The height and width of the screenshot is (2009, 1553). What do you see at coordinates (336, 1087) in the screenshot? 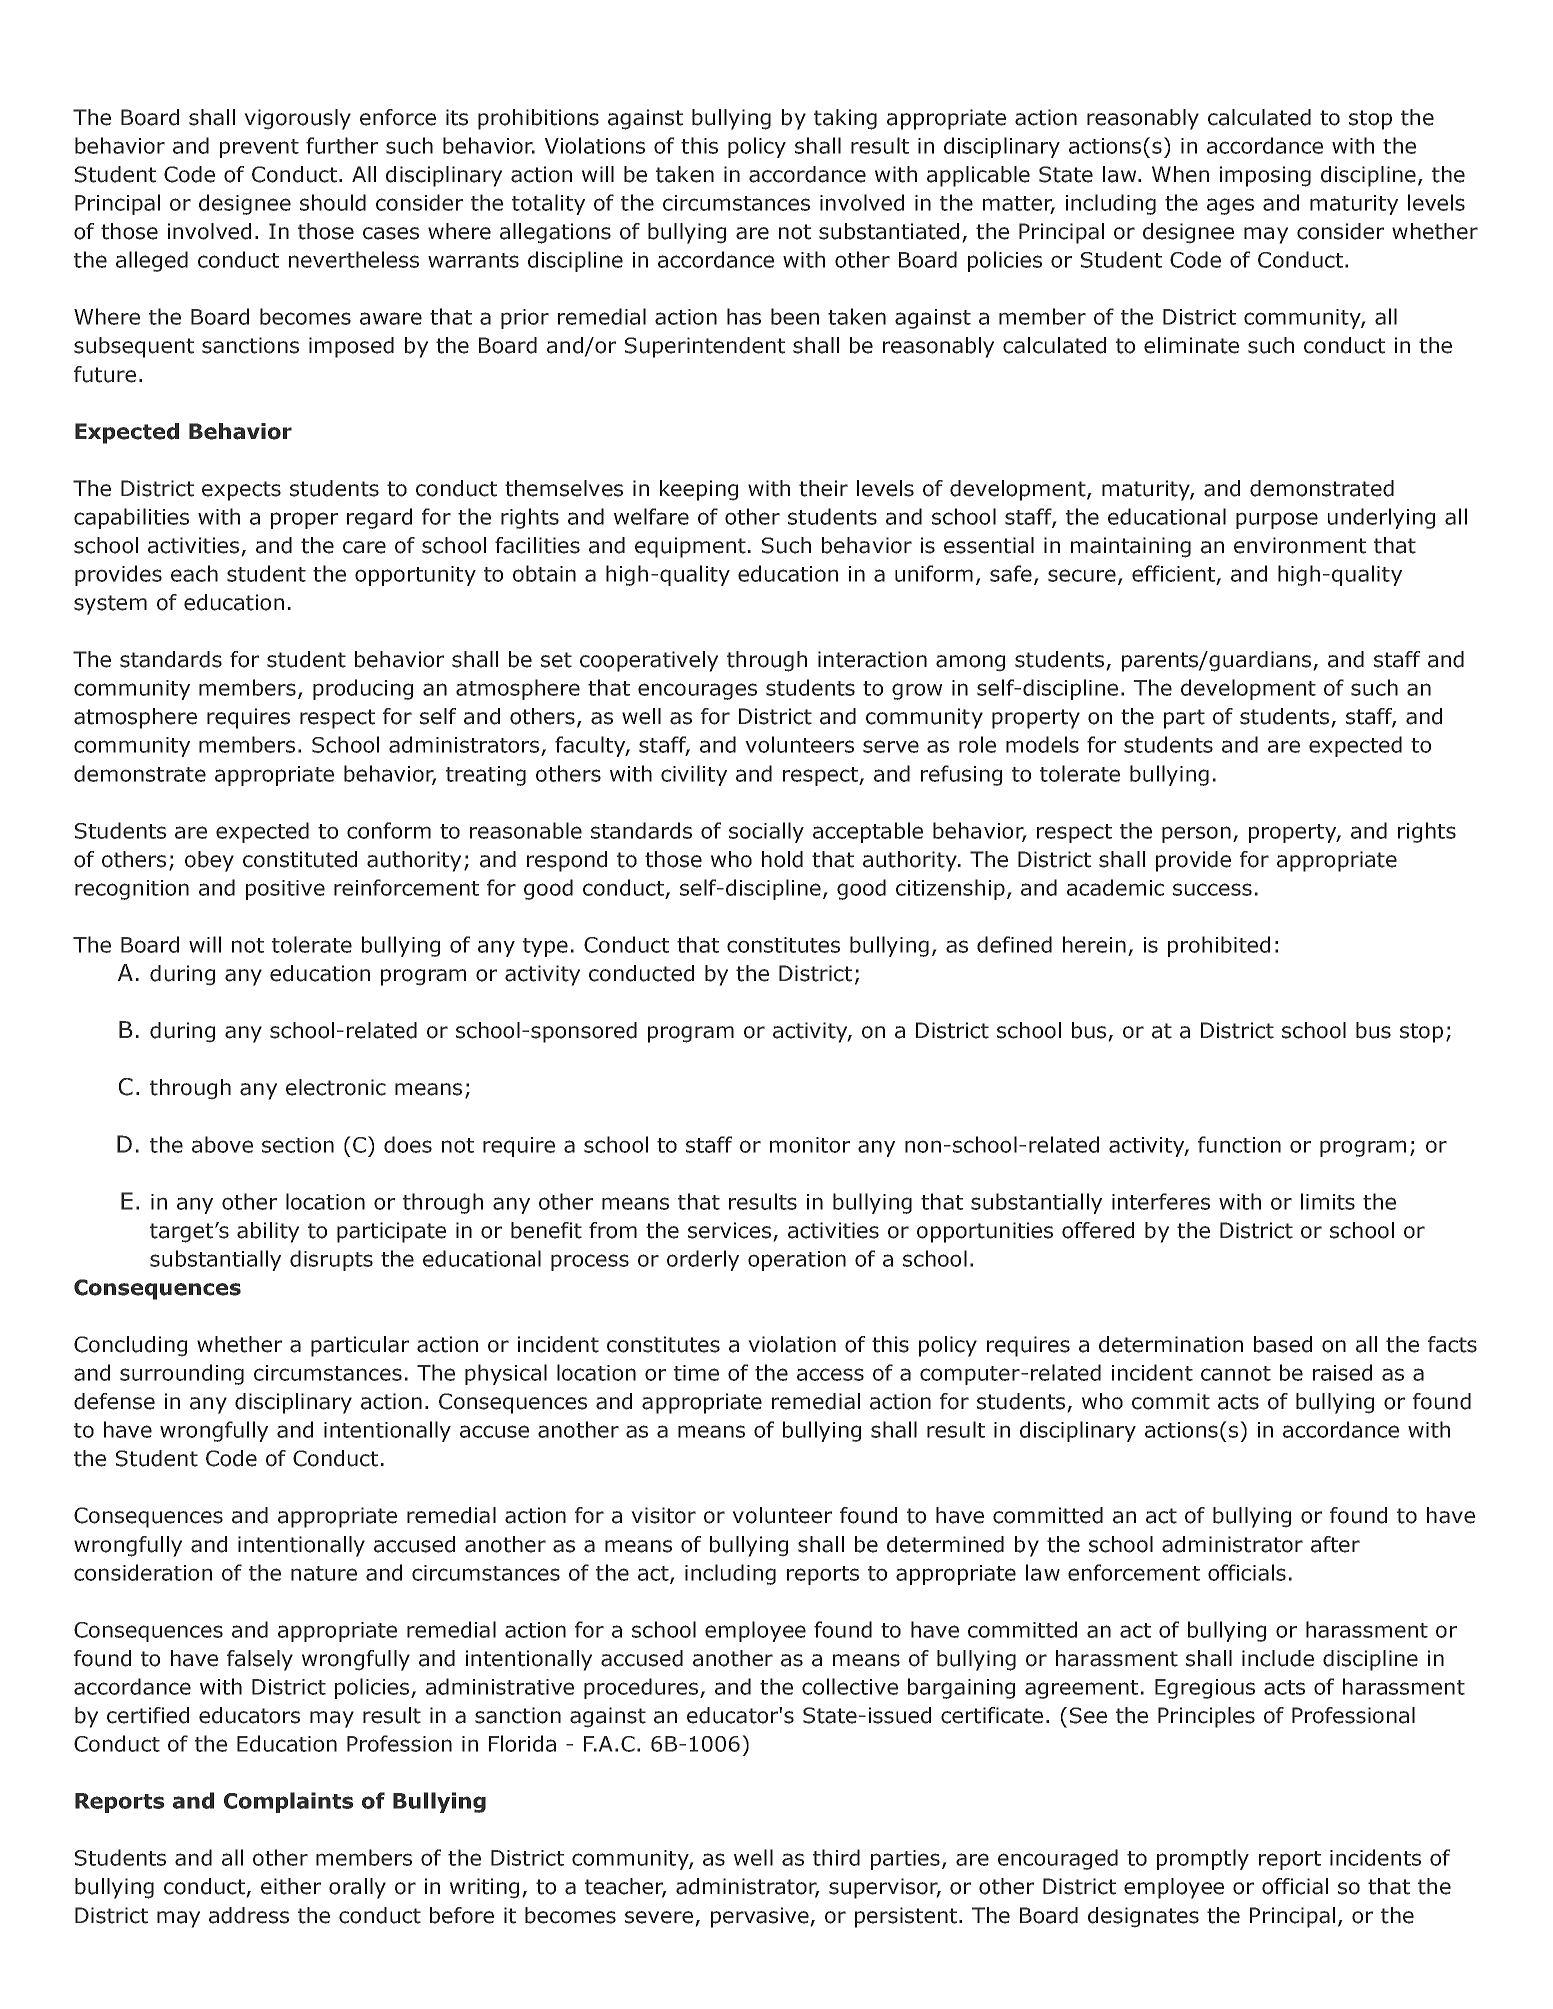
I see `electronic` at bounding box center [336, 1087].
